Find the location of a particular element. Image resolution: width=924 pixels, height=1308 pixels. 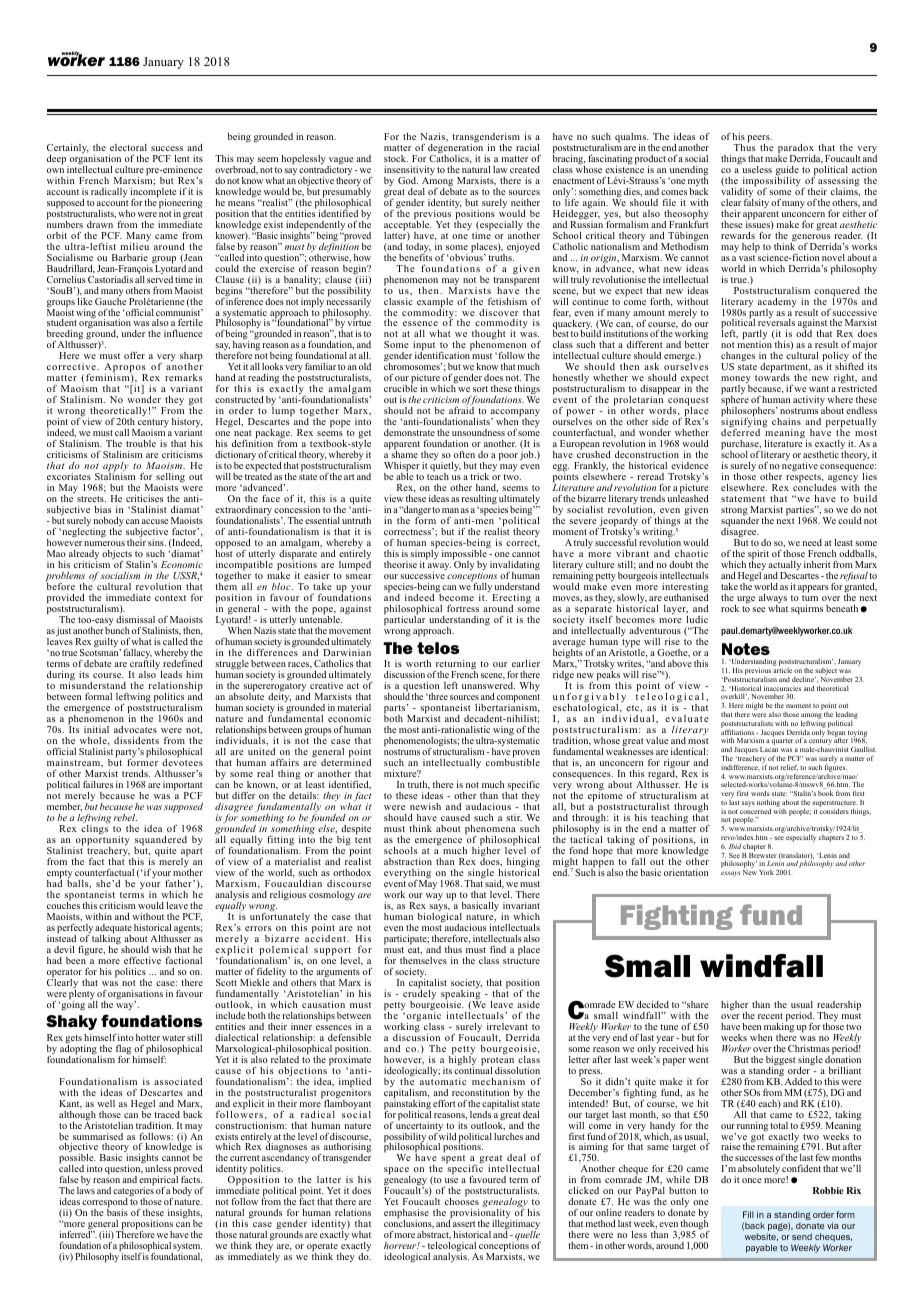

article is located at coordinates (782, 670).
